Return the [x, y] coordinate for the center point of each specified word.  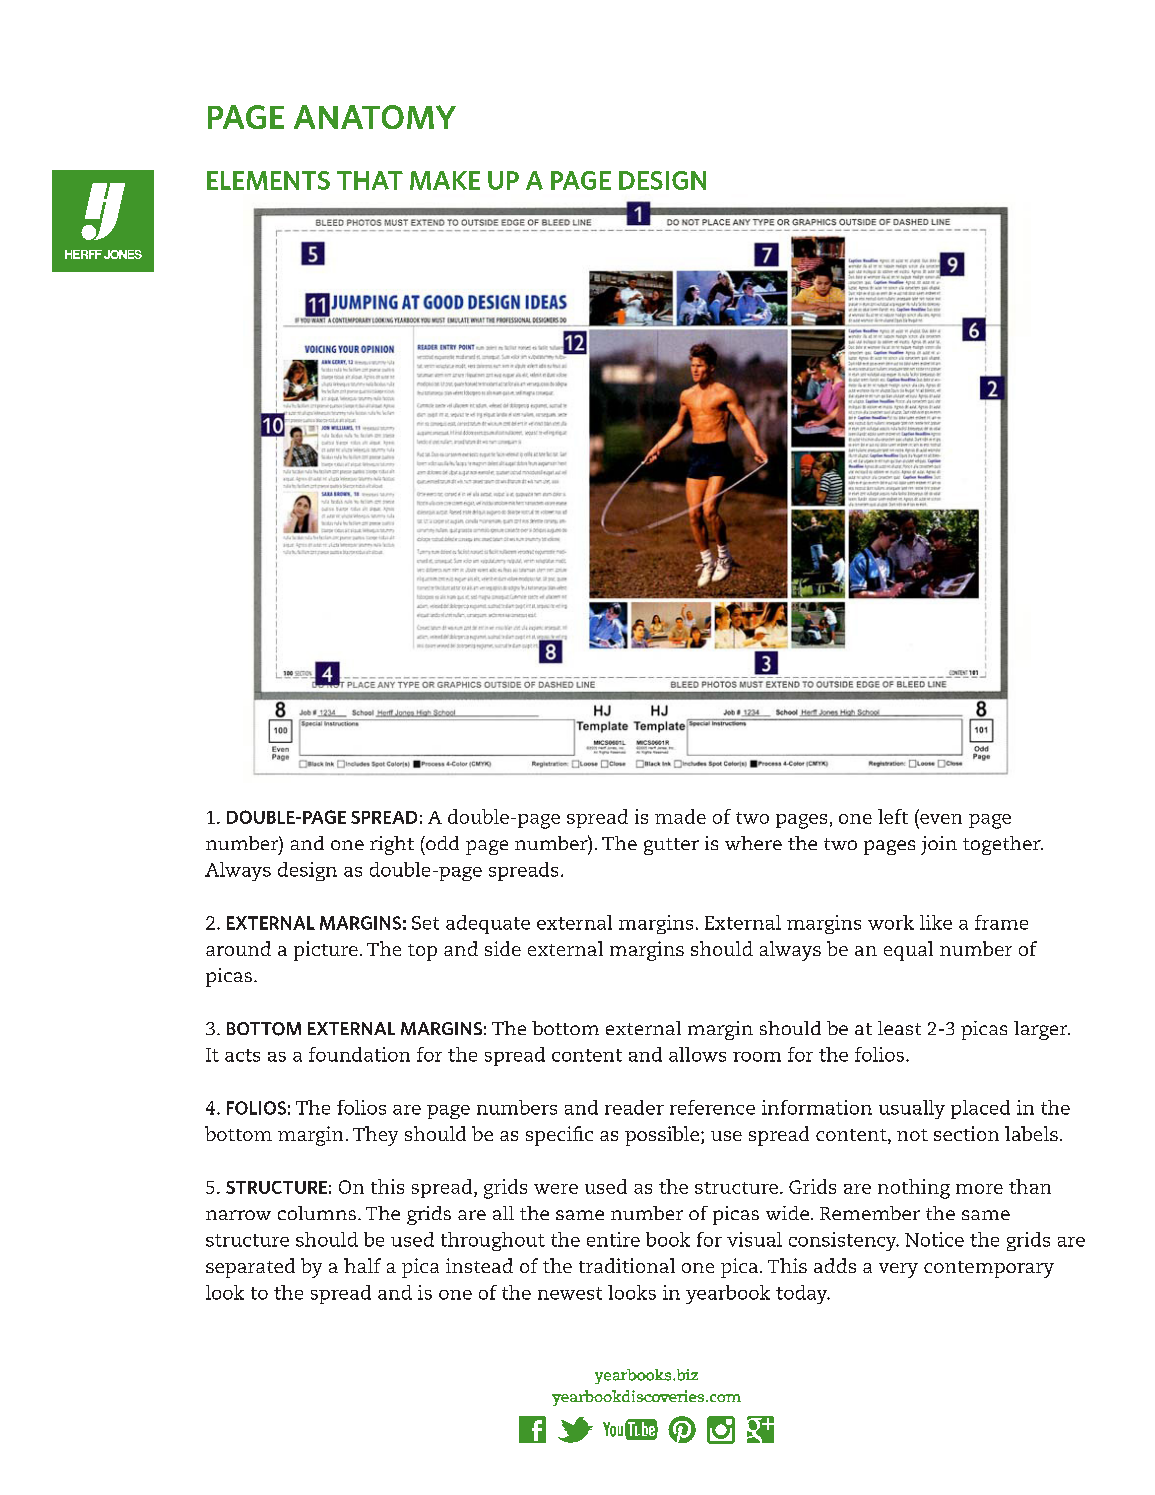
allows [697, 1054]
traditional [627, 1265]
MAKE [445, 180]
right [392, 845]
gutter [671, 846]
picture [326, 951]
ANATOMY [375, 117]
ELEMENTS [268, 180]
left [893, 816]
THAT [370, 180]
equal [908, 951]
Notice [934, 1239]
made [680, 816]
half [362, 1265]
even [941, 819]
